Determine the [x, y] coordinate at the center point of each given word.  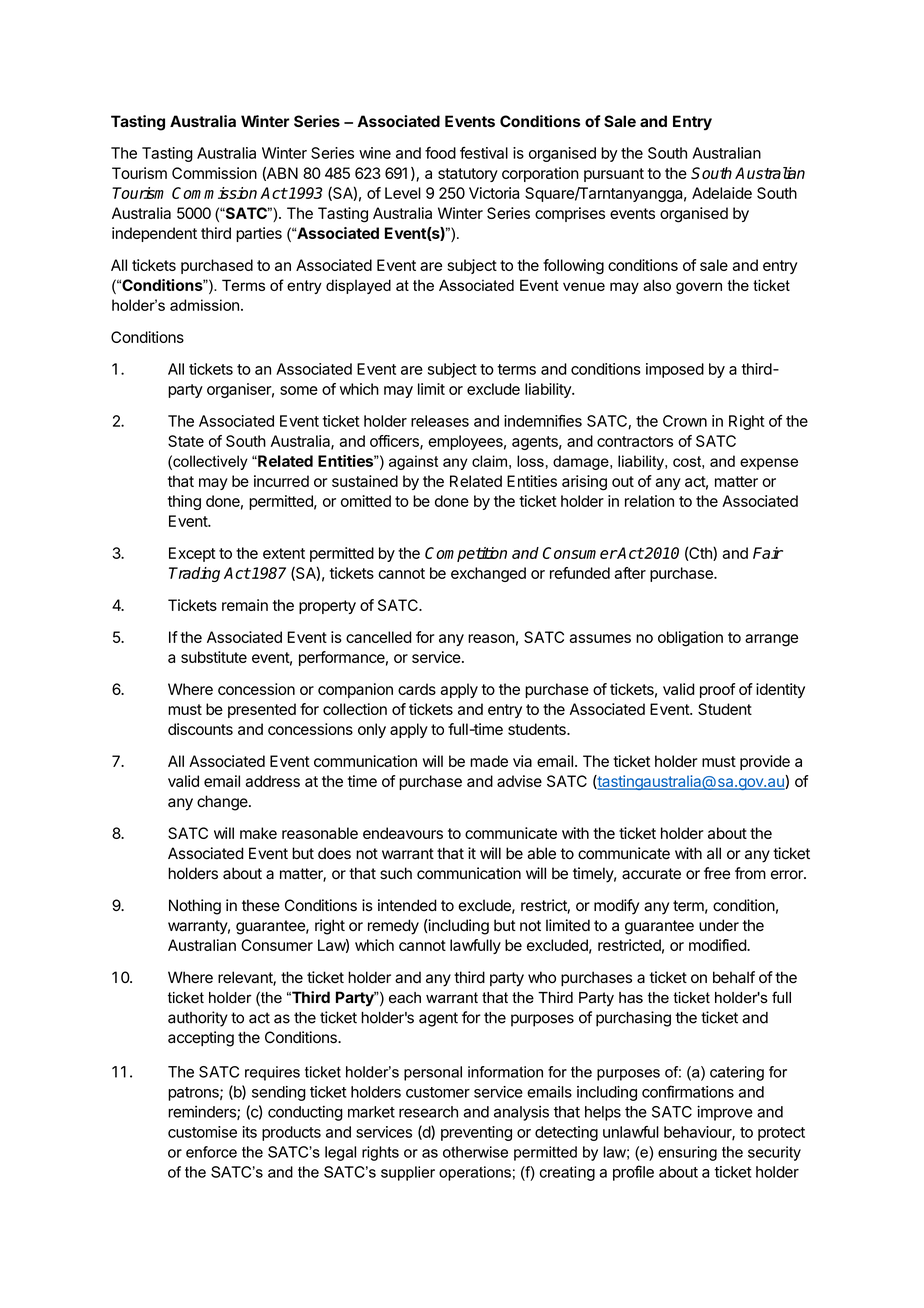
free [717, 873]
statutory [468, 175]
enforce [211, 1152]
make [258, 833]
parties [259, 234]
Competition [466, 554]
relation [649, 501]
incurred [281, 481]
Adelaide [722, 193]
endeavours [403, 833]
